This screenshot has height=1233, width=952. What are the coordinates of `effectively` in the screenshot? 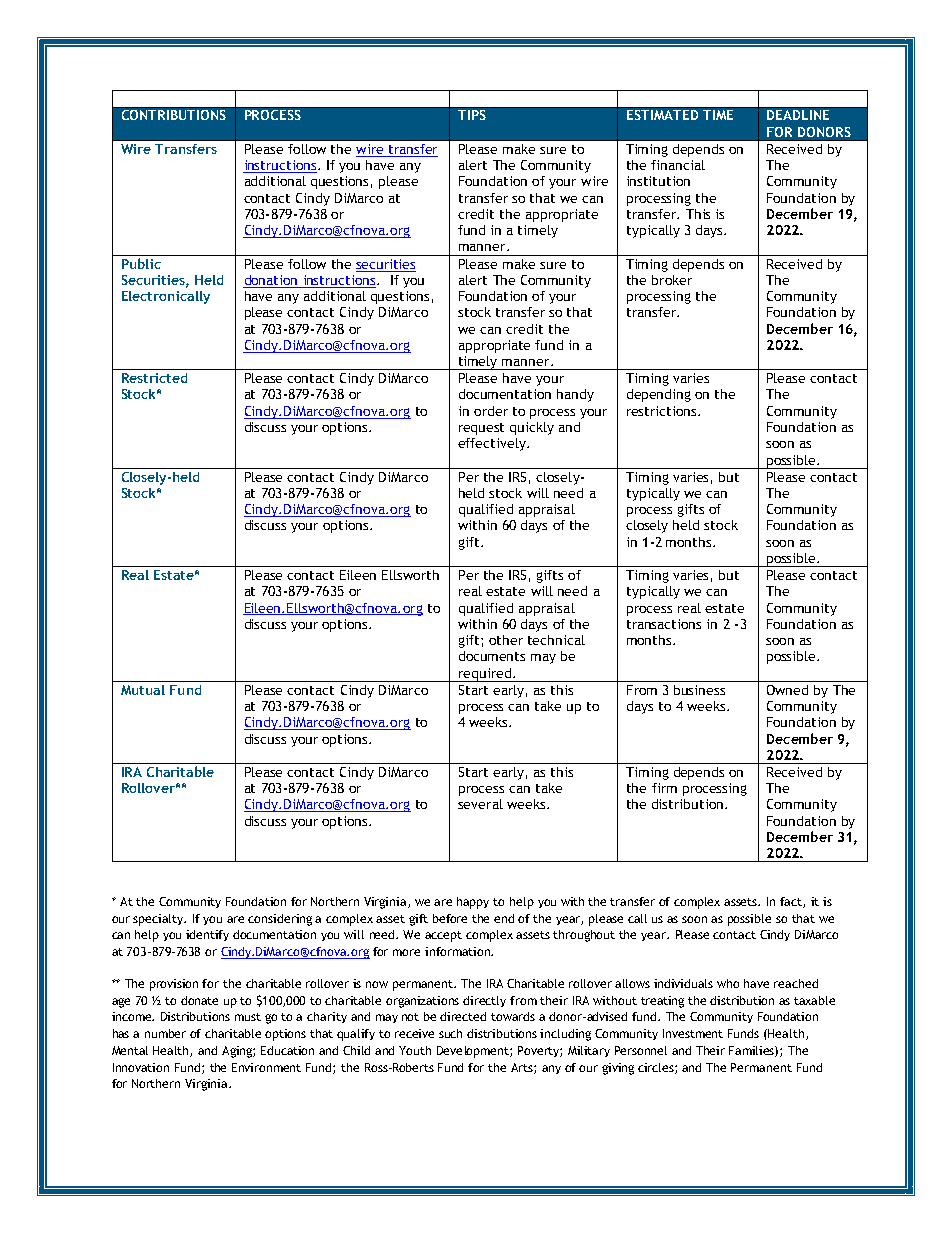 It's located at (493, 444).
